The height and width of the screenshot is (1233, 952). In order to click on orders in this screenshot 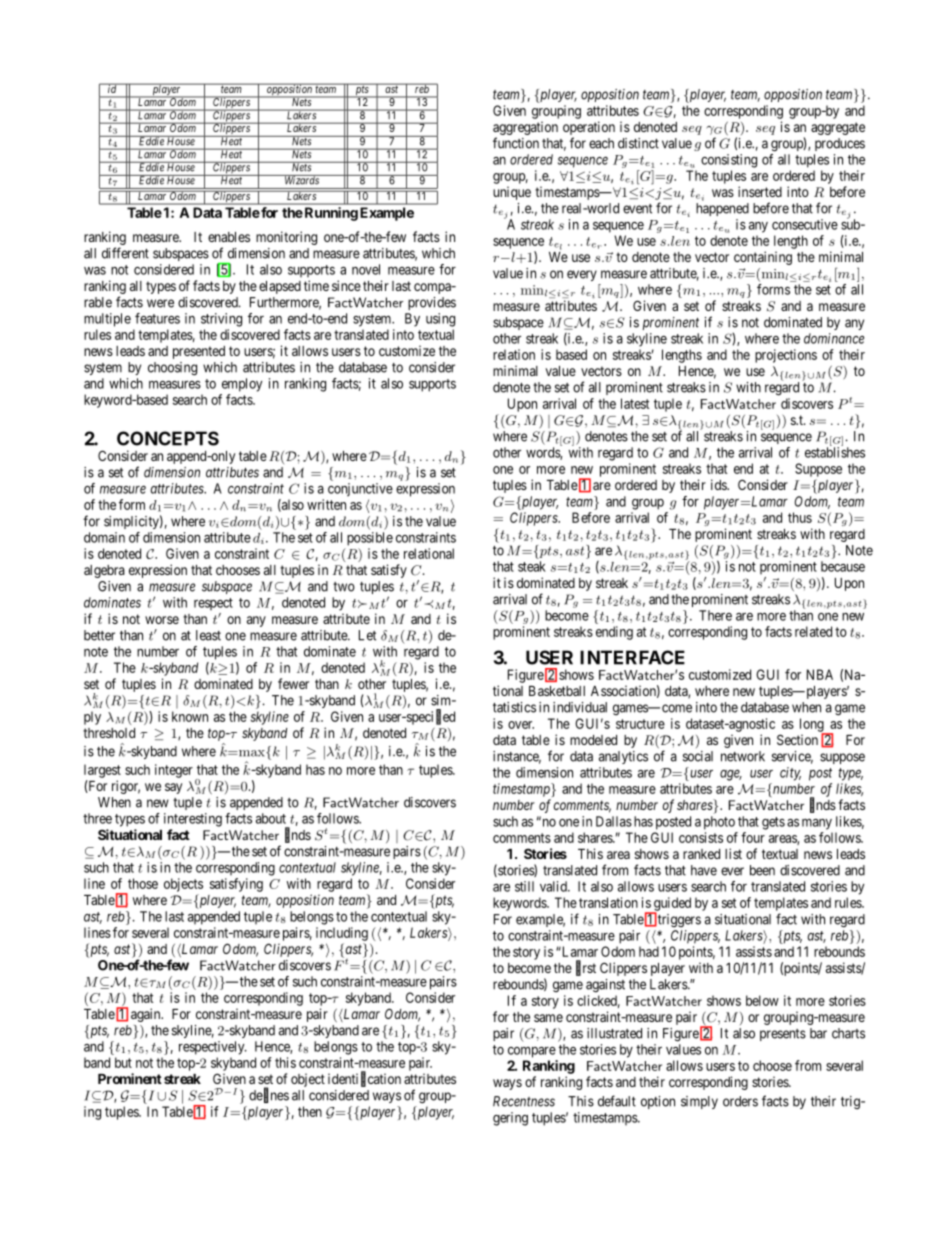, I will do `click(740, 1101)`.
